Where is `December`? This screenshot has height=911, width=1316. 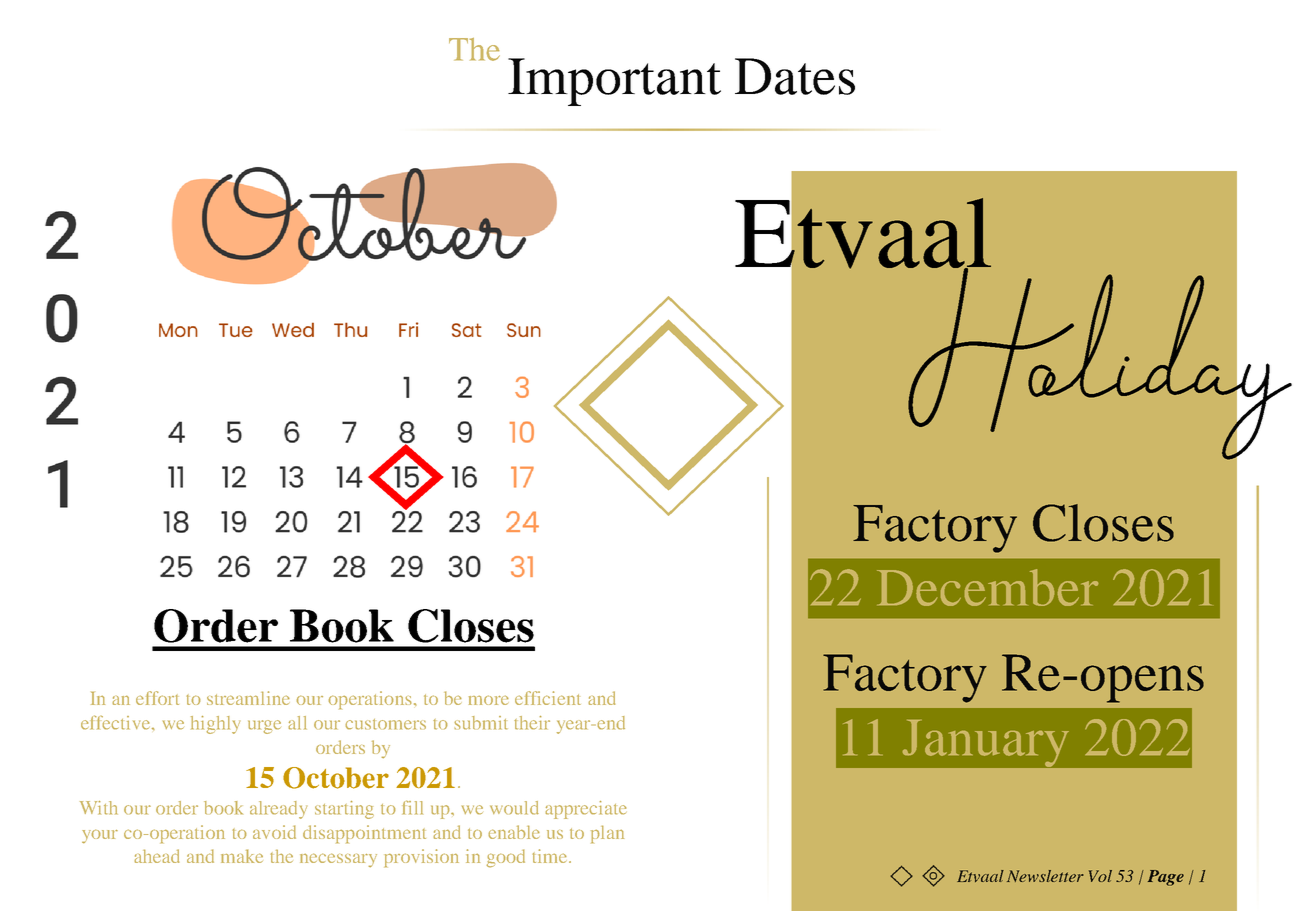
December is located at coordinates (987, 587).
